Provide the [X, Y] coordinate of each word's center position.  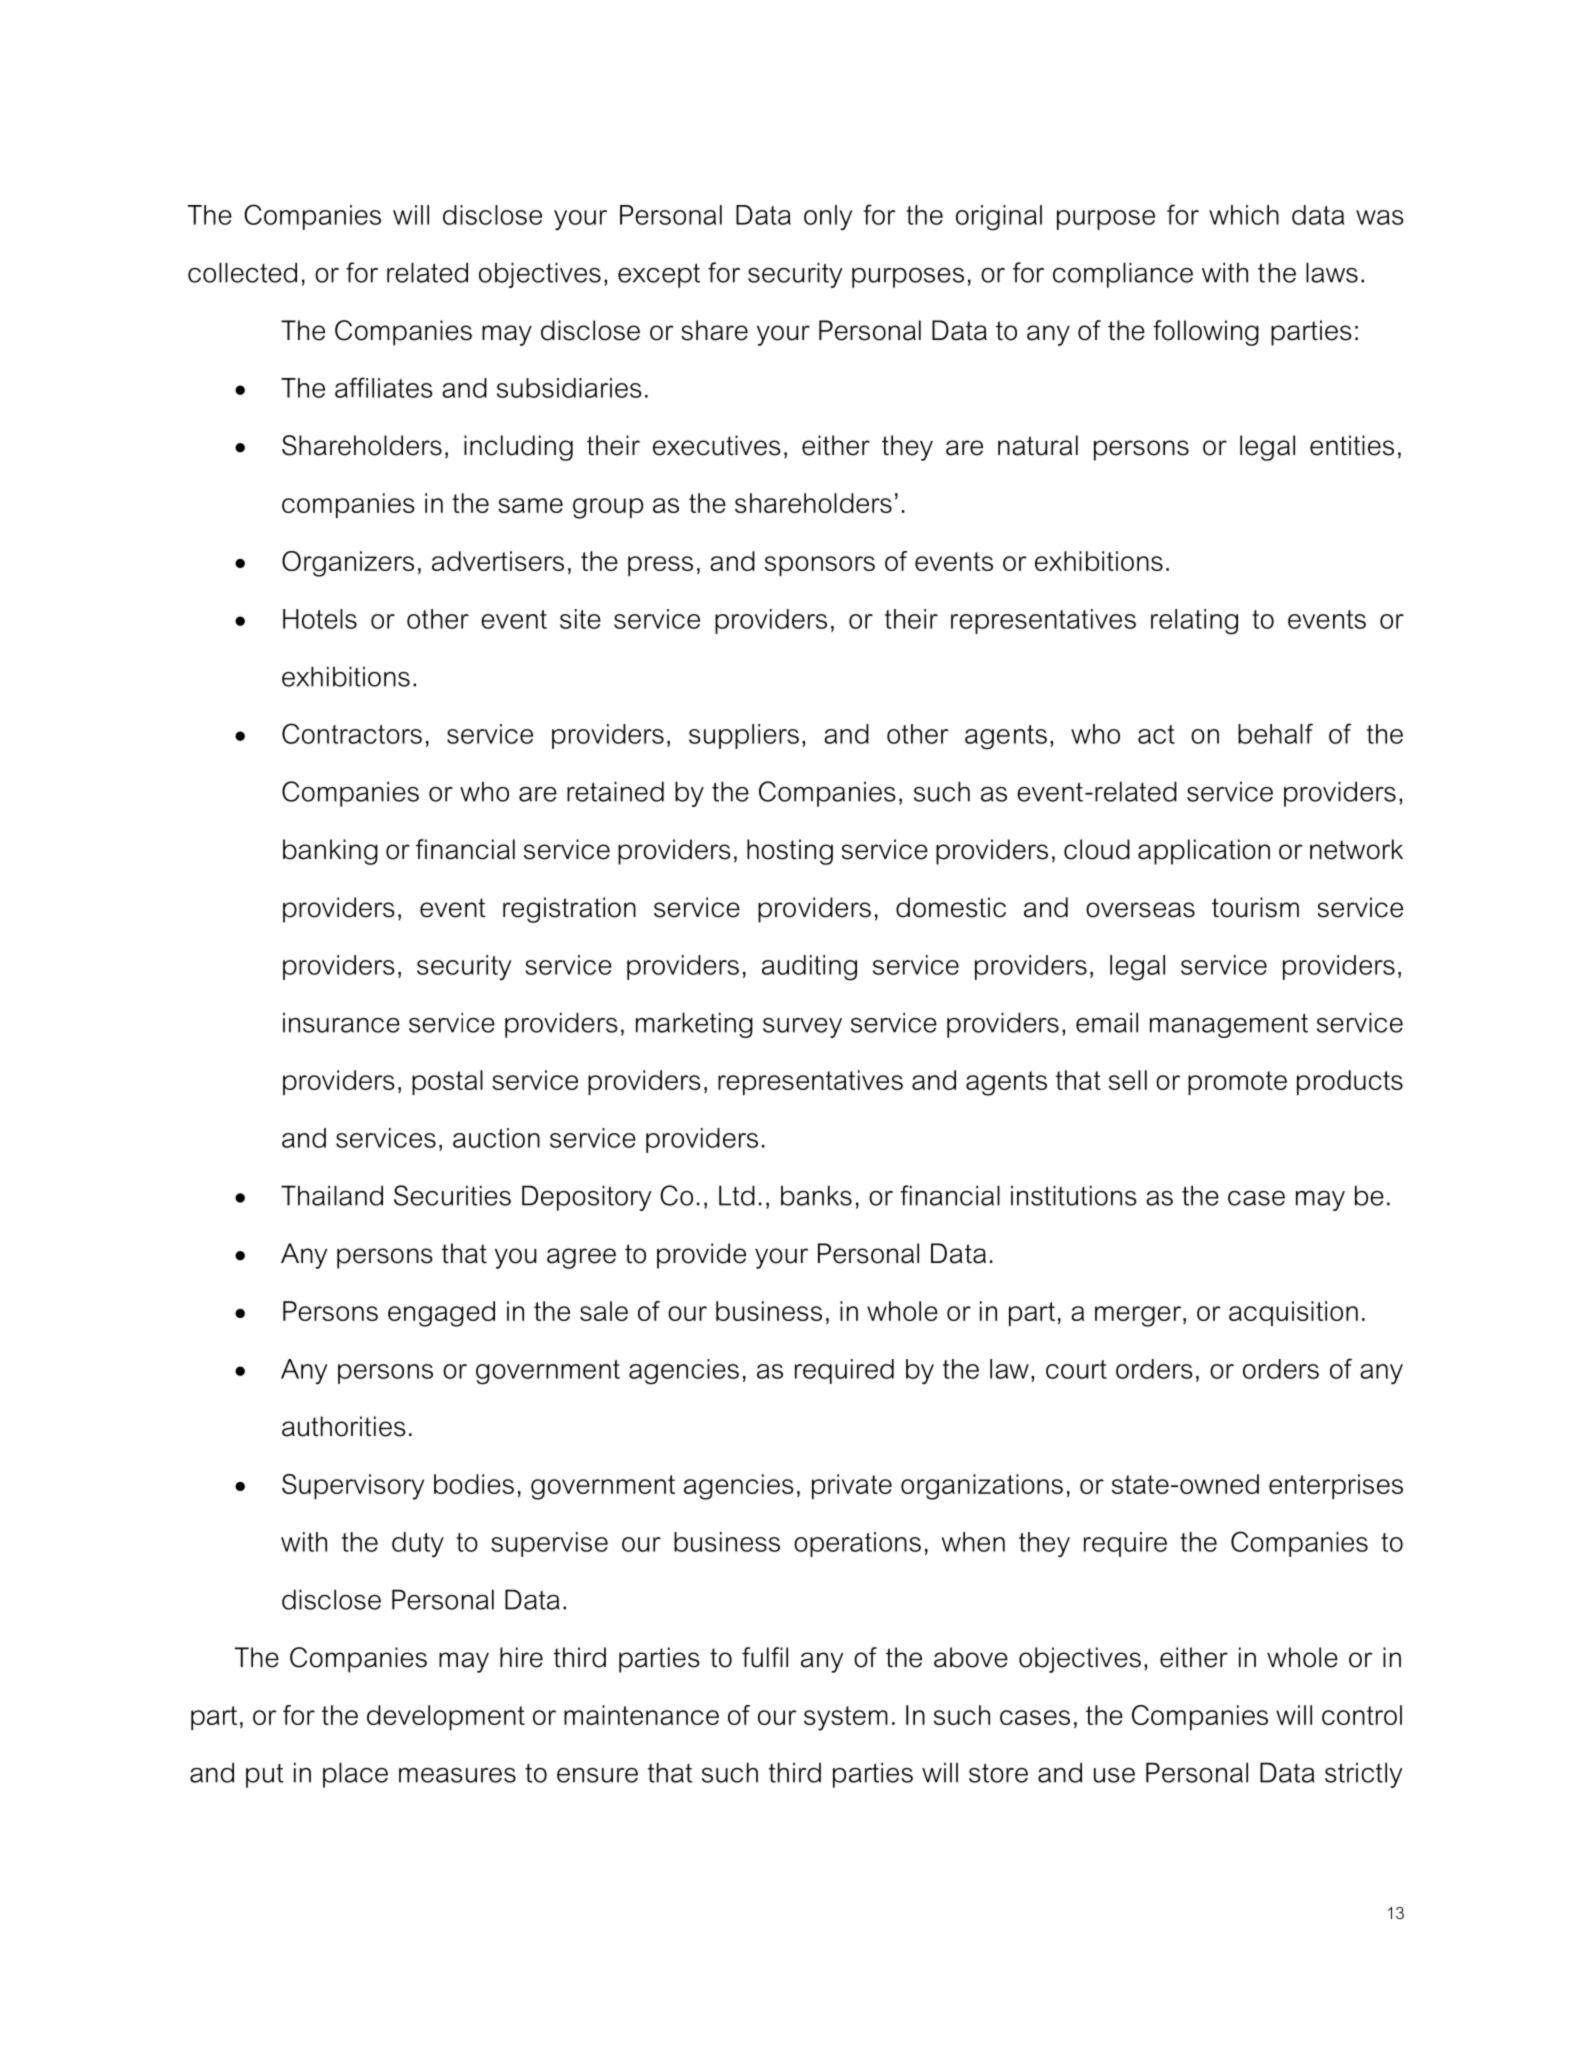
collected [242, 272]
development [446, 1717]
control [1362, 1715]
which [1244, 215]
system [846, 1718]
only [828, 218]
